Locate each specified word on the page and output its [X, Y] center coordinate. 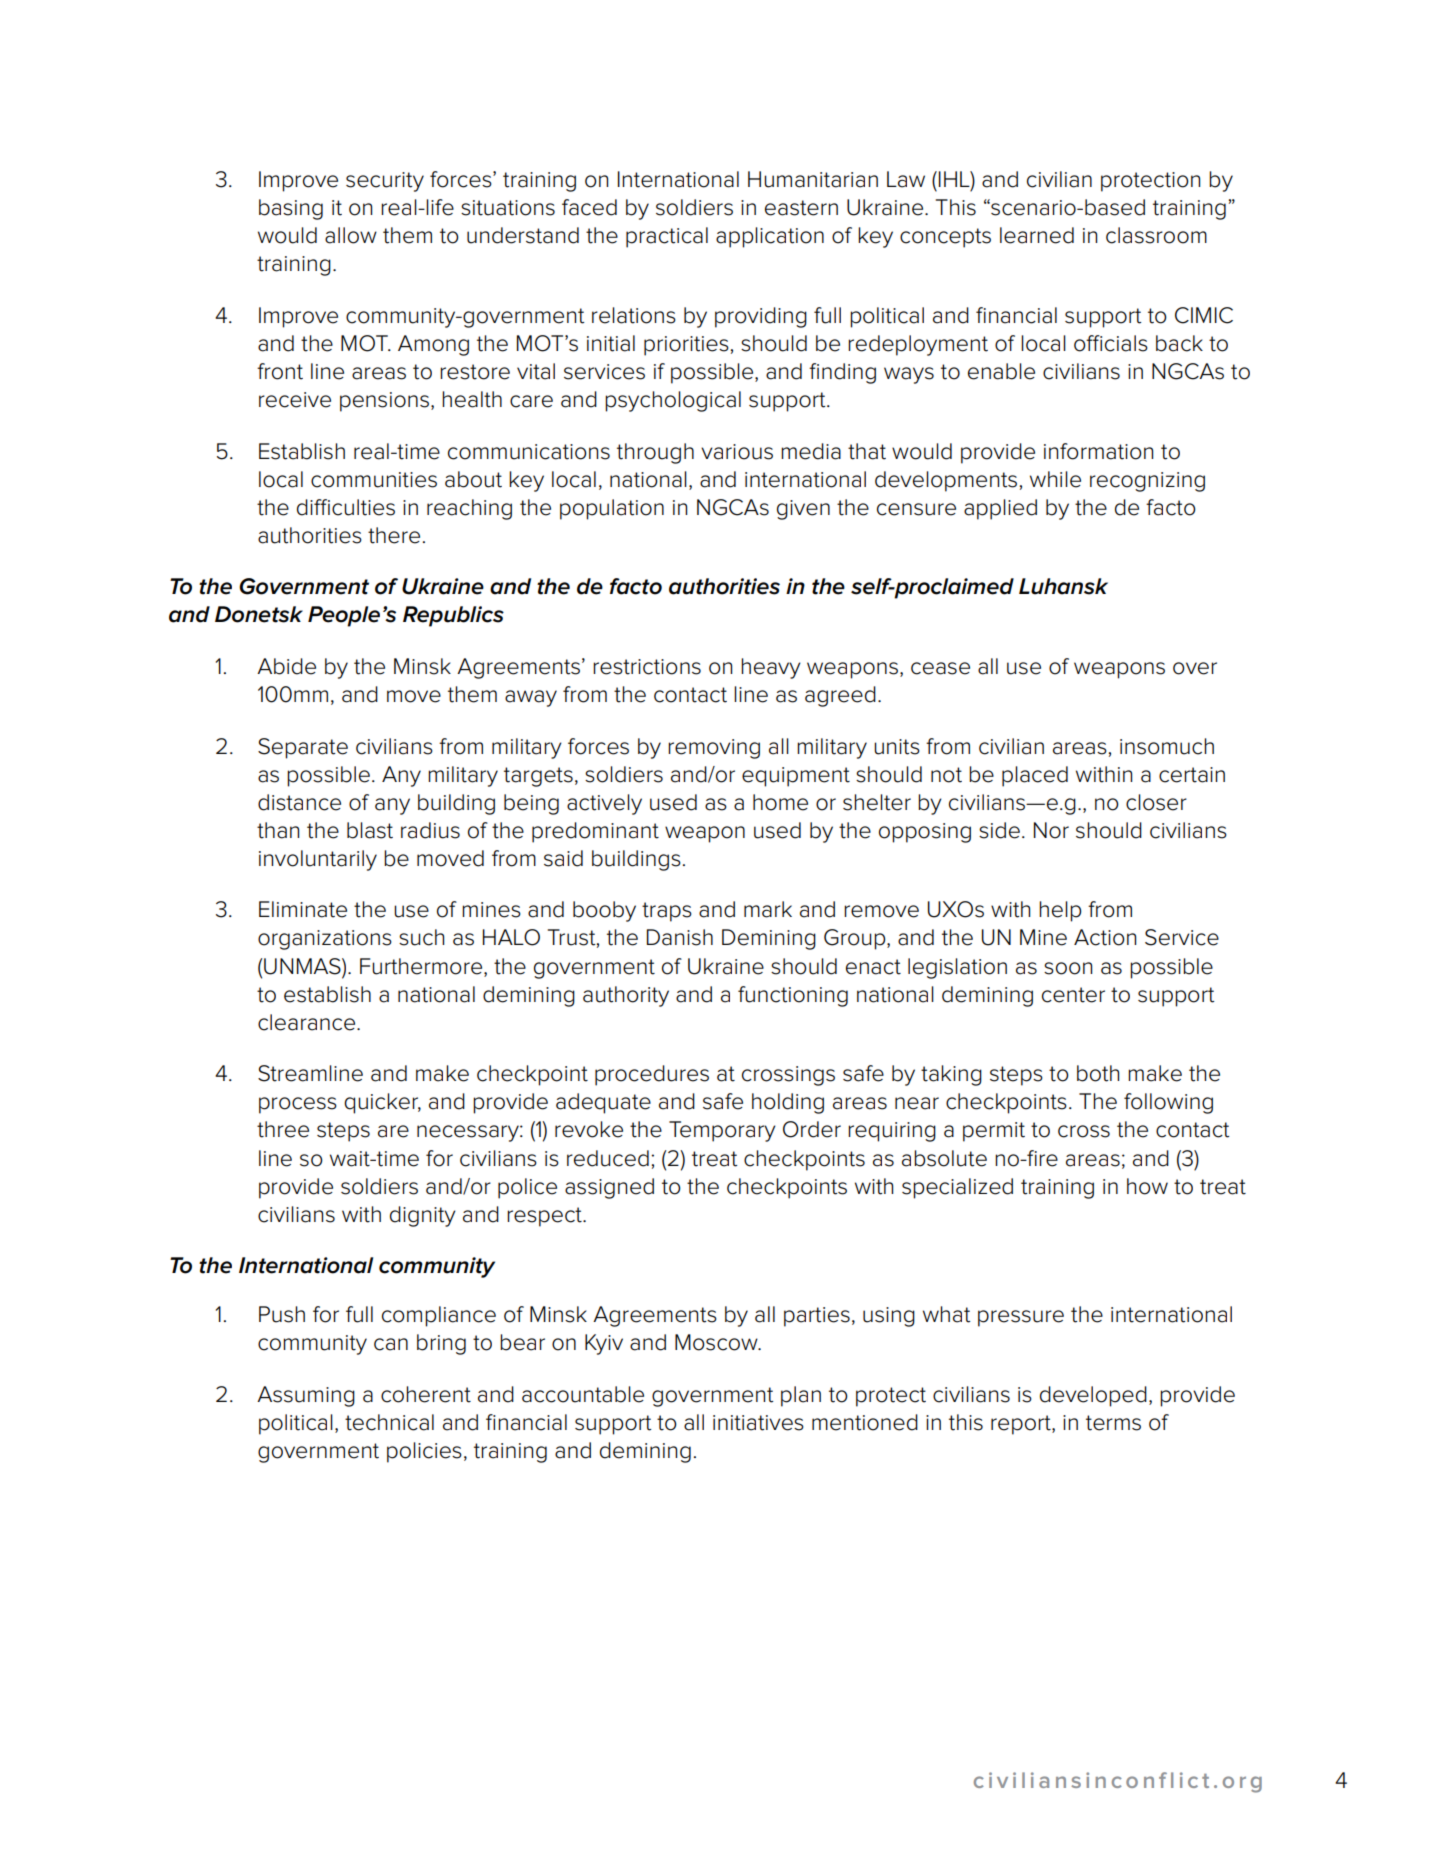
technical [389, 1422]
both [1098, 1073]
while [1055, 479]
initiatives [758, 1423]
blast [370, 830]
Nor [1051, 830]
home [780, 802]
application [770, 237]
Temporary [722, 1131]
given [803, 510]
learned [1037, 235]
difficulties [346, 507]
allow [351, 235]
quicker [382, 1103]
